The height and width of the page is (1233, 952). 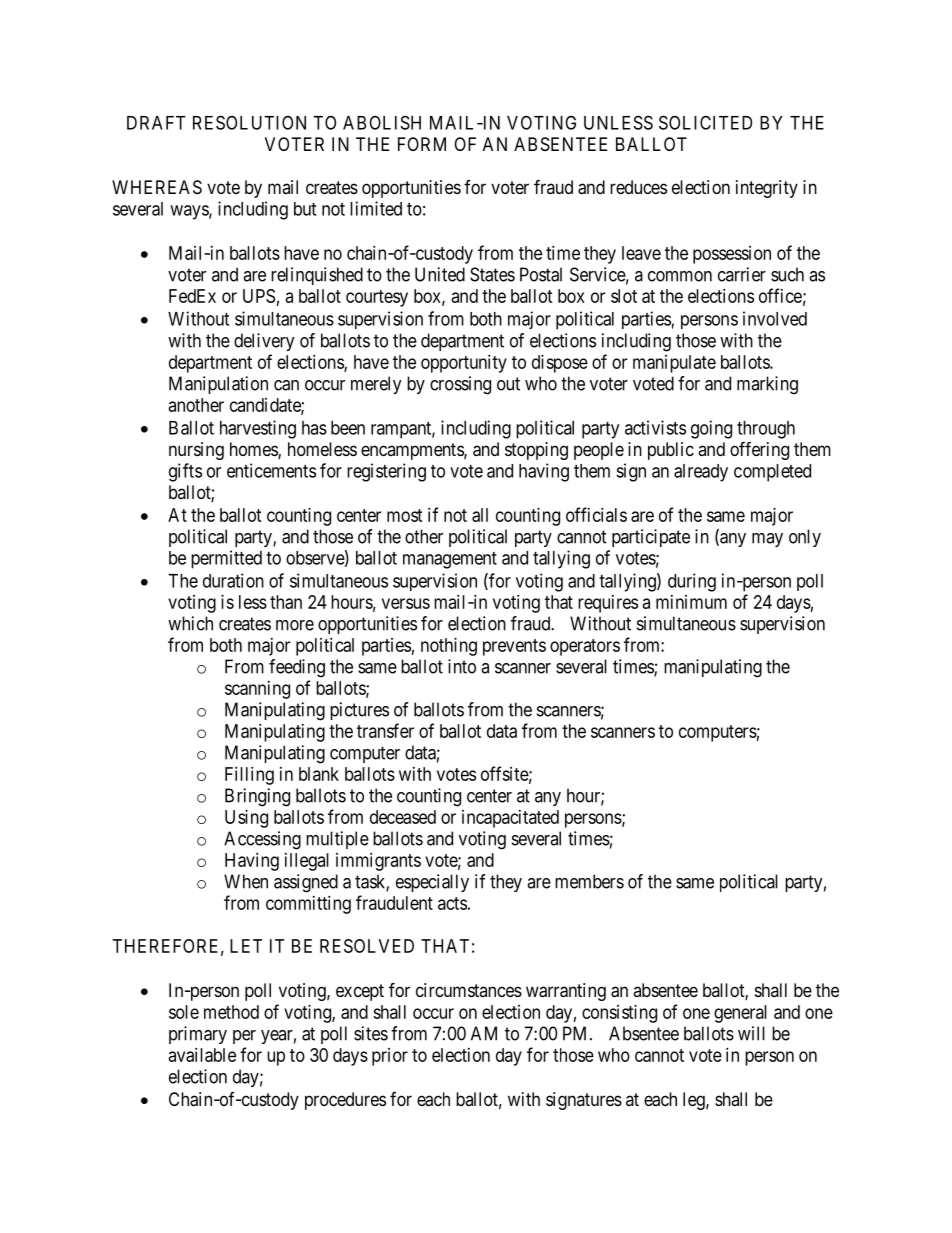 I want to click on RESOLUTION, so click(x=249, y=122).
